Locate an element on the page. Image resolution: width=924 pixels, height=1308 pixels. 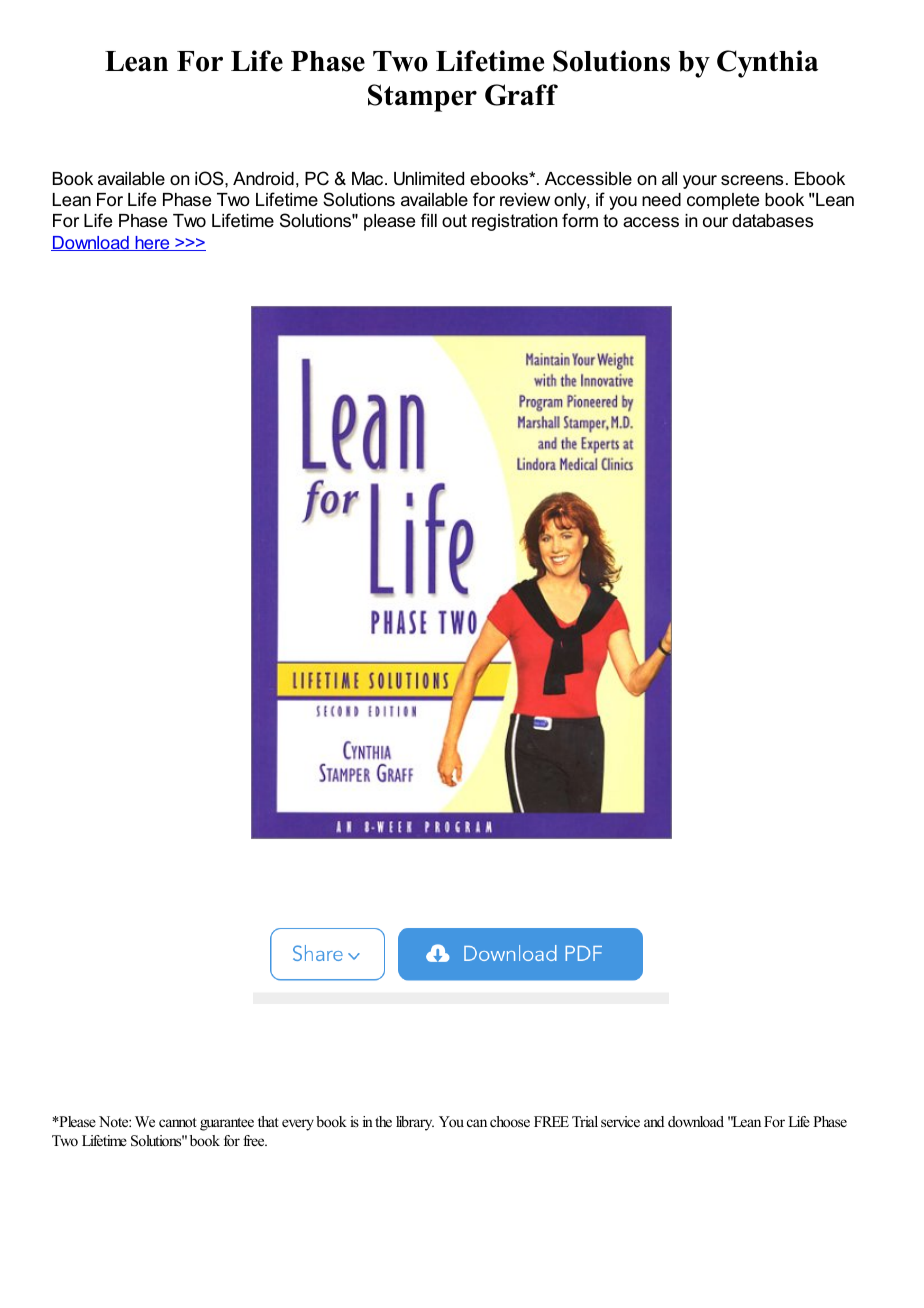
databases is located at coordinates (772, 221).
